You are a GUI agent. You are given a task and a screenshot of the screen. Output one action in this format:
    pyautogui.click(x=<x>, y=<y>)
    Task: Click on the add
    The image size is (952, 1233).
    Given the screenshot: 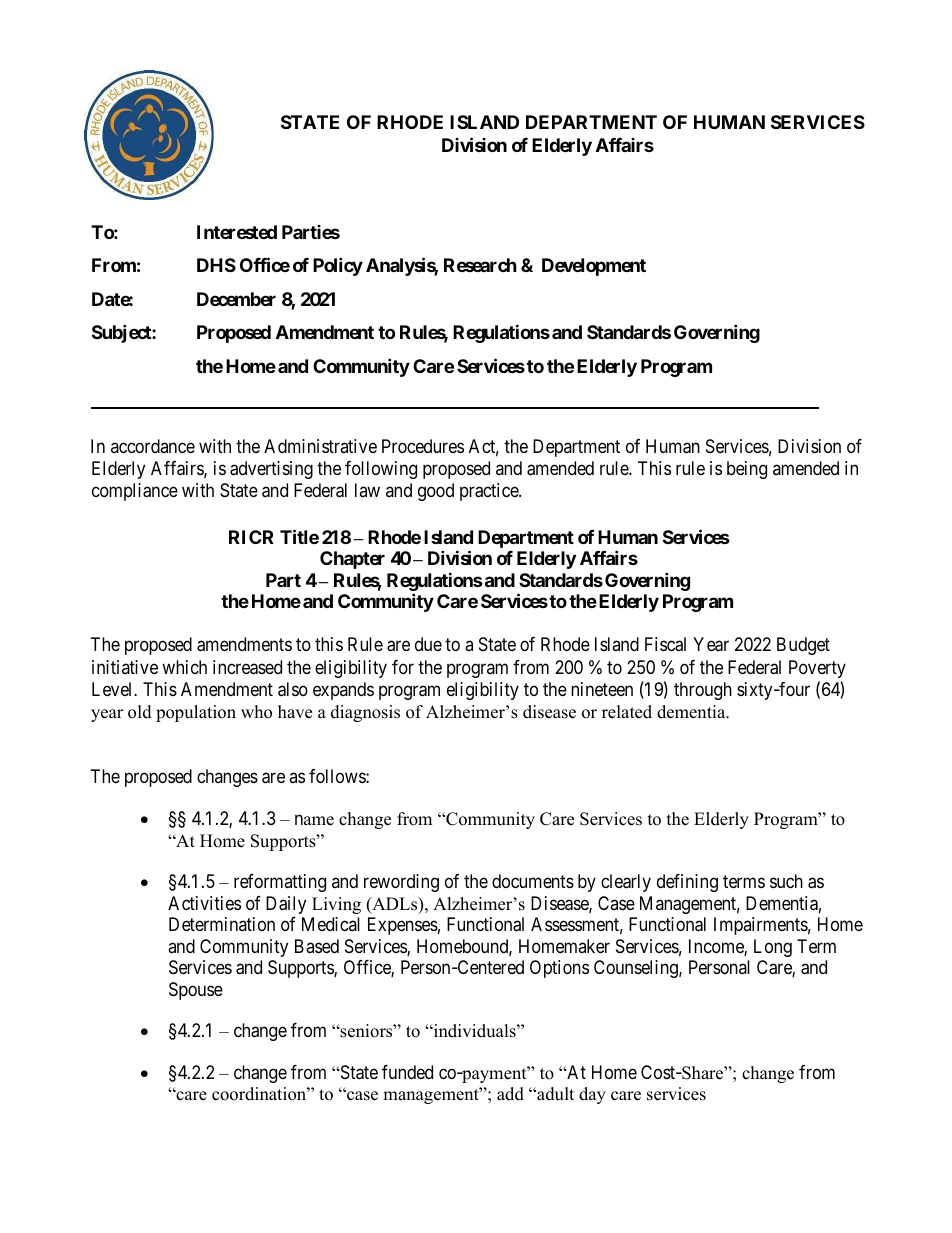 What is the action you would take?
    pyautogui.click(x=510, y=1094)
